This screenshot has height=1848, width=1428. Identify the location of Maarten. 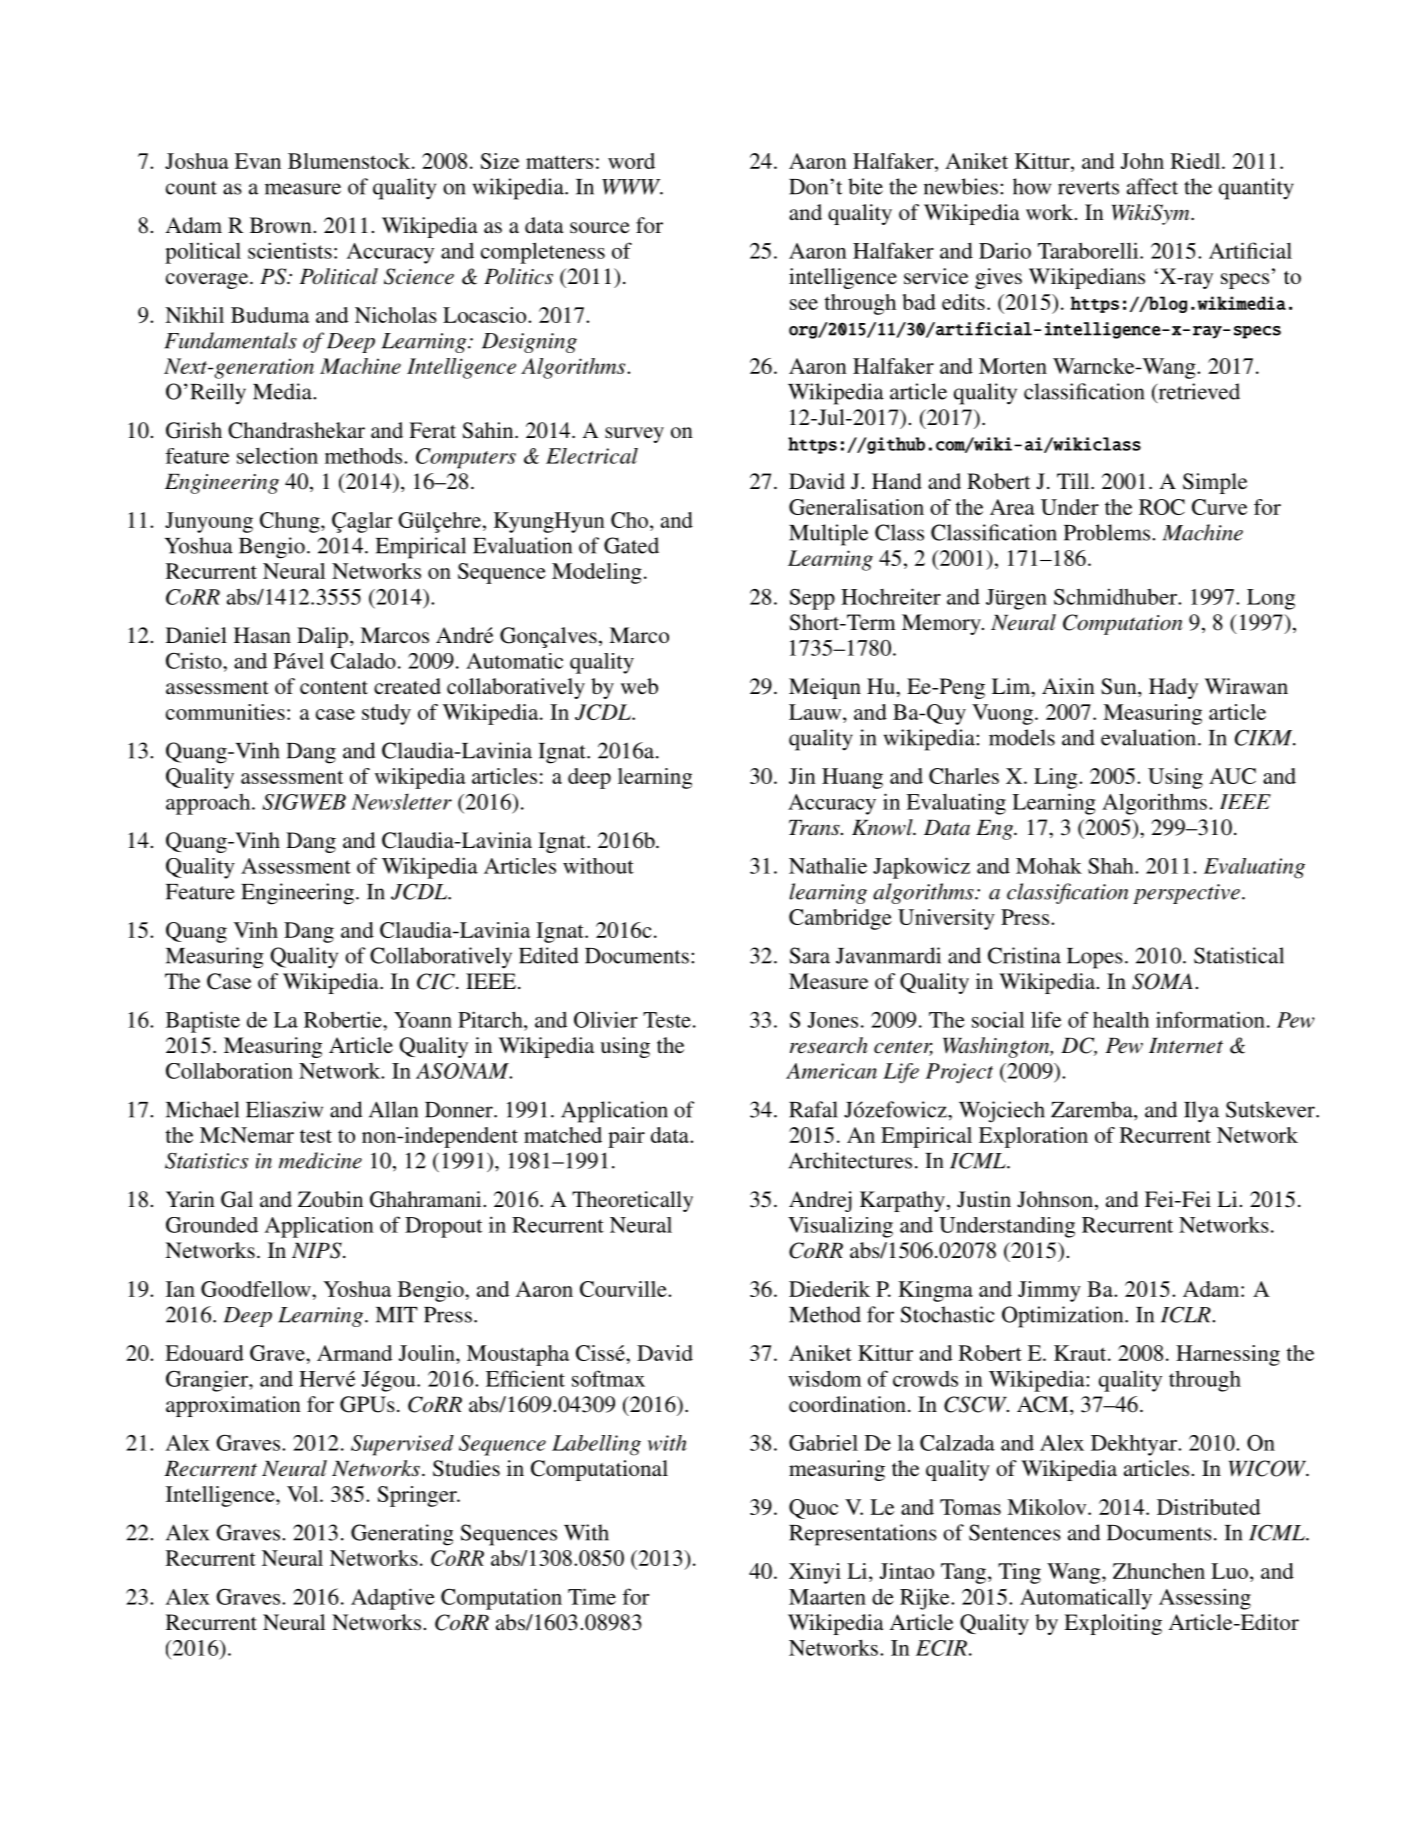
(827, 1597).
